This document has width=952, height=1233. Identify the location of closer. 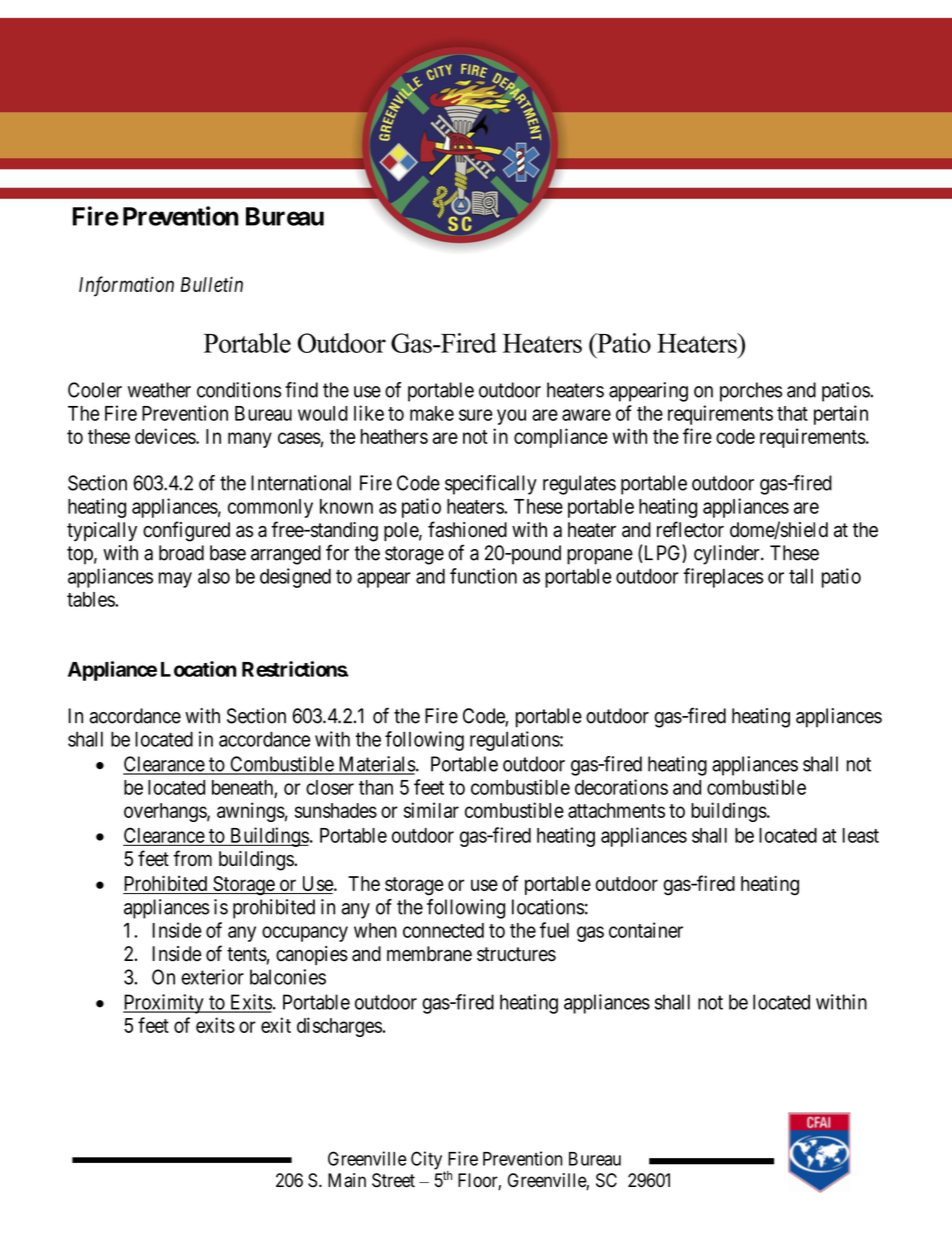
(330, 787).
